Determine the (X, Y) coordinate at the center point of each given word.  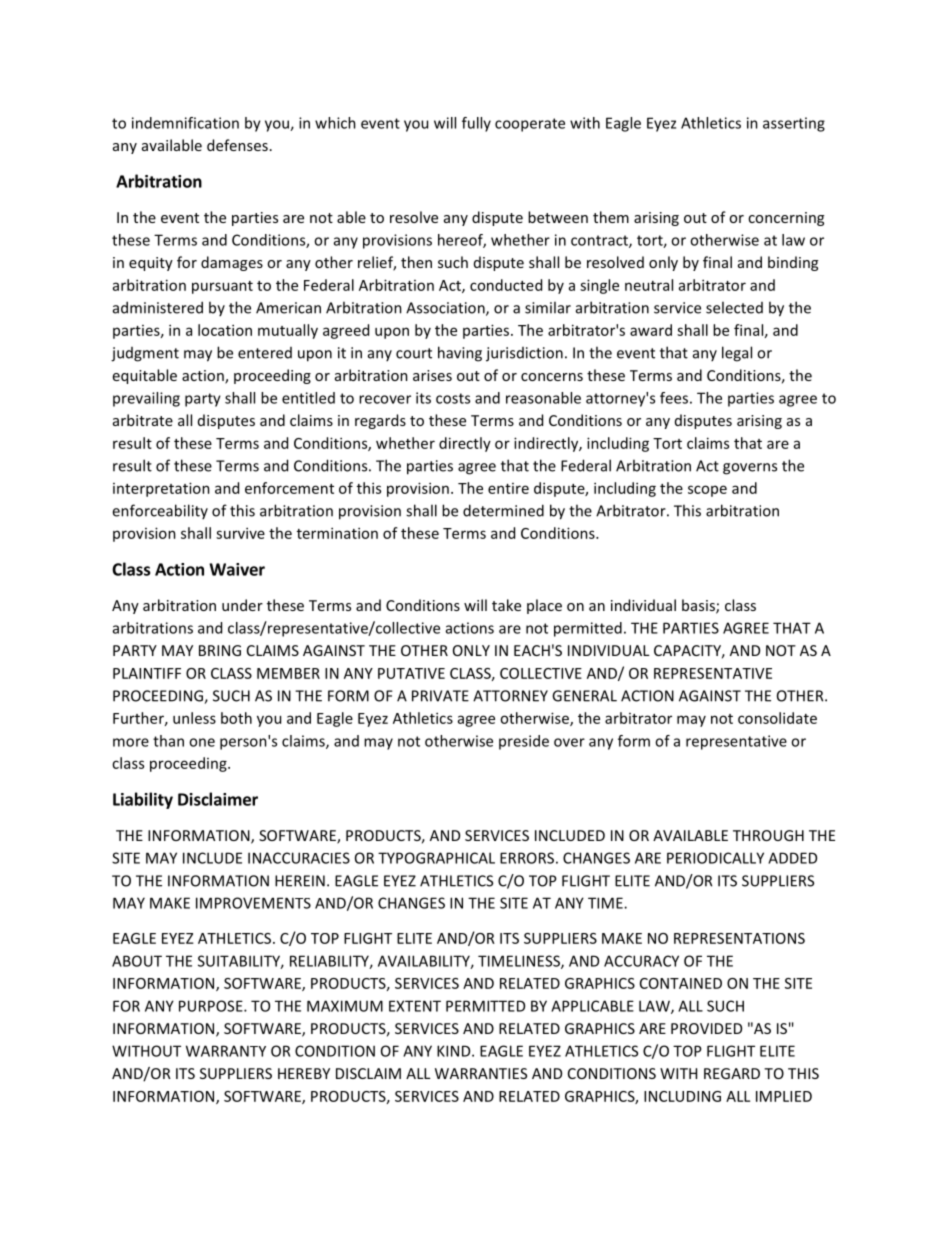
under (242, 605)
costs (453, 398)
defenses (237, 145)
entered (265, 353)
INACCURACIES (299, 858)
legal (737, 354)
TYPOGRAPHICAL (436, 858)
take (506, 605)
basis (699, 606)
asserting (794, 124)
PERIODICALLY (715, 858)
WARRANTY (226, 1051)
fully (476, 124)
